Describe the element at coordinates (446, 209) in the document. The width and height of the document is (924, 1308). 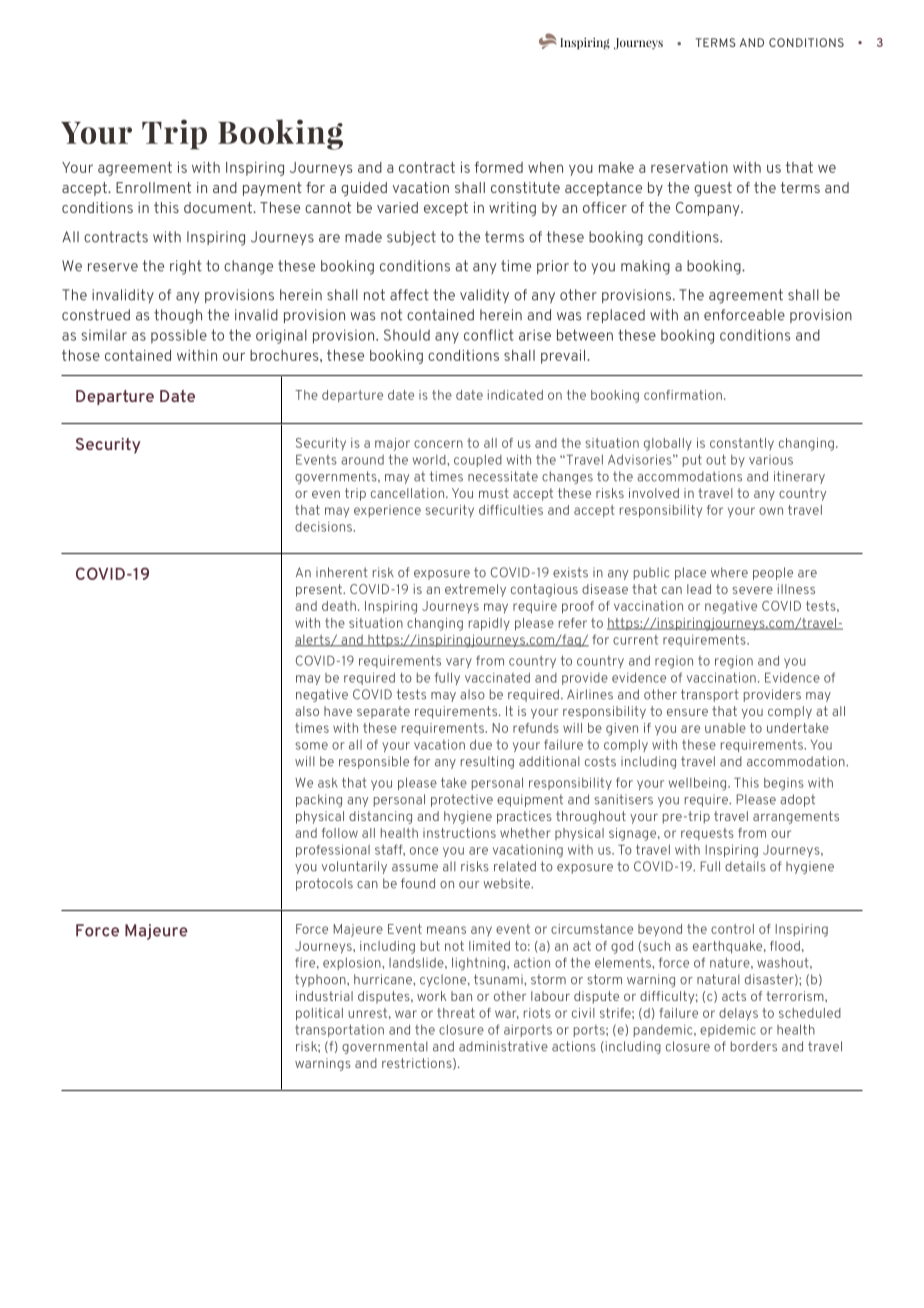
I see `except` at that location.
